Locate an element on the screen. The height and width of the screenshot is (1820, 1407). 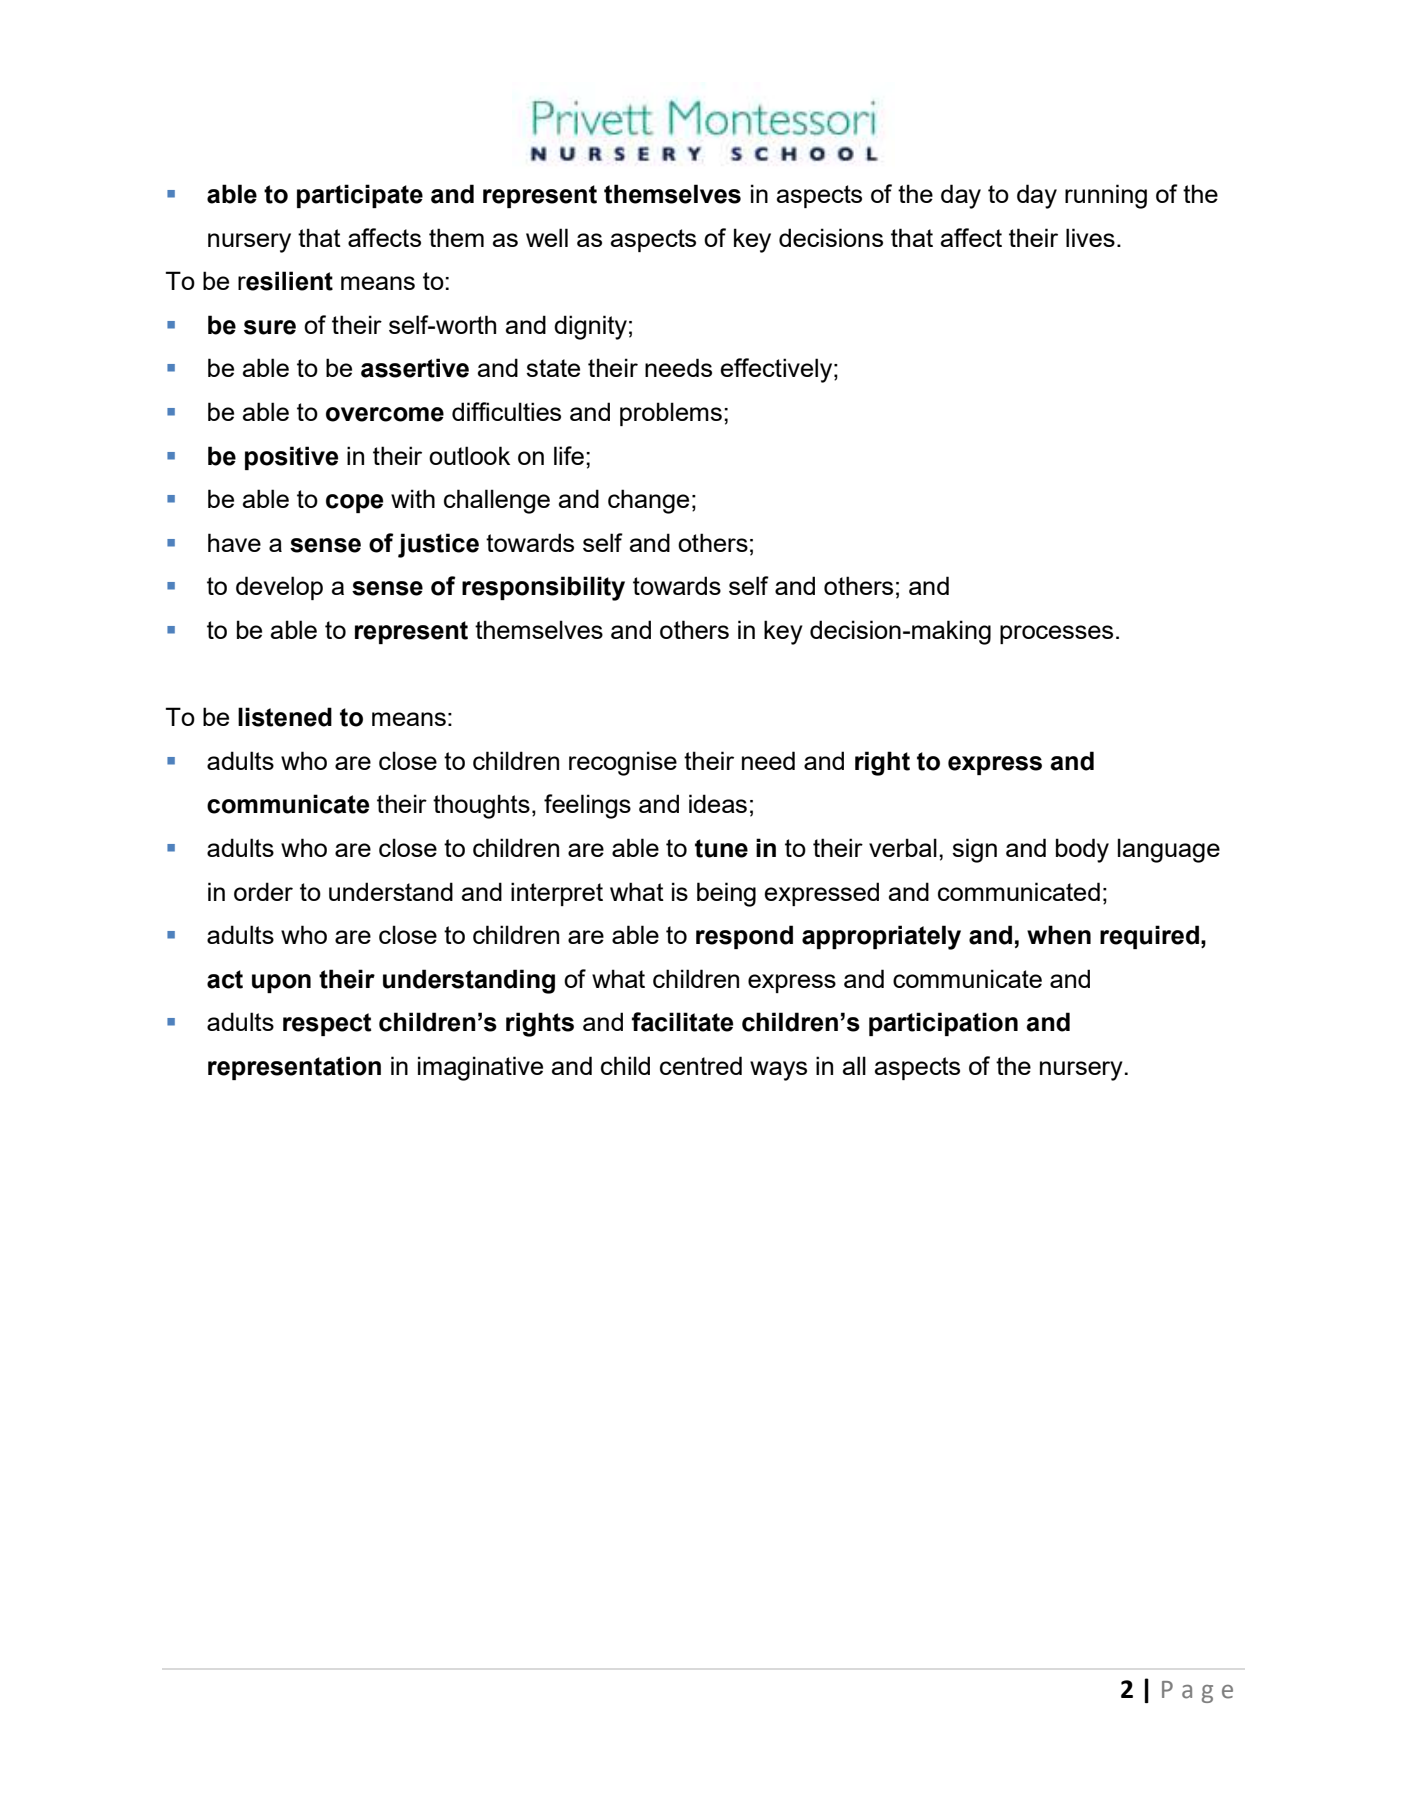
body is located at coordinates (1082, 850).
